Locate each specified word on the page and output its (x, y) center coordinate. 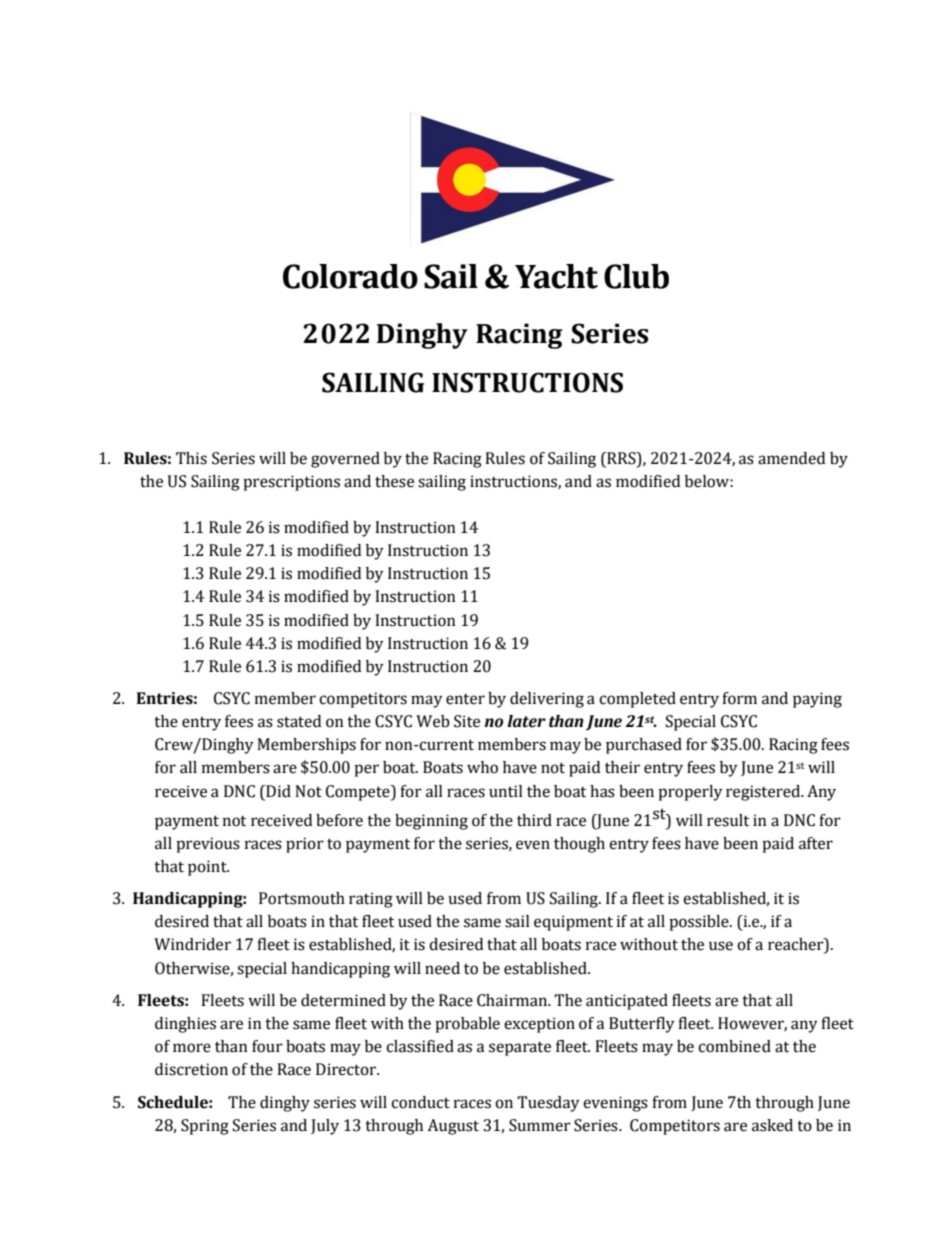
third (534, 820)
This (191, 458)
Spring (205, 1127)
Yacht (556, 276)
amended (791, 458)
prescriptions (291, 483)
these (394, 481)
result (728, 820)
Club (636, 276)
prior (305, 845)
